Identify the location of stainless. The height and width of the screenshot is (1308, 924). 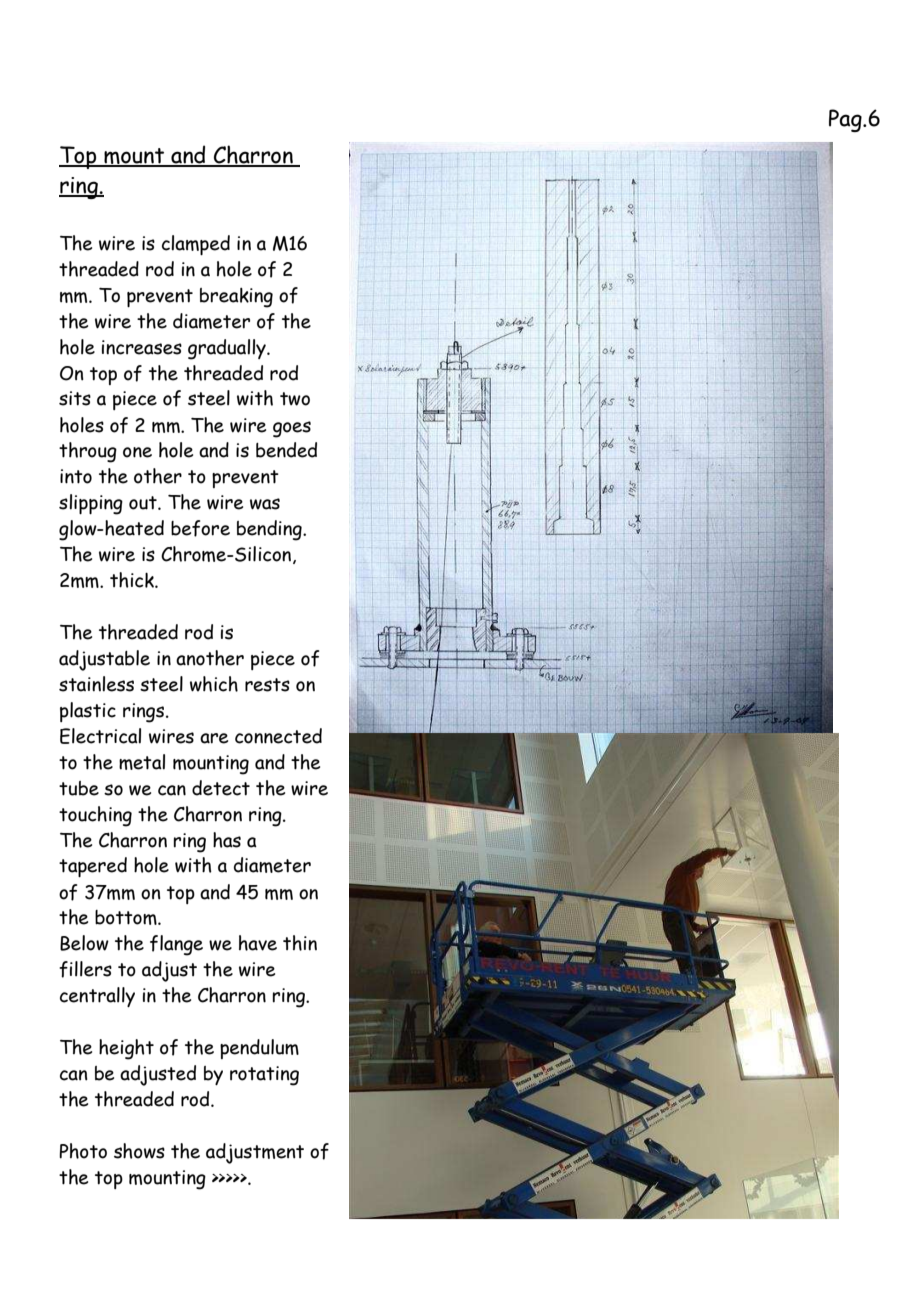
(96, 684).
